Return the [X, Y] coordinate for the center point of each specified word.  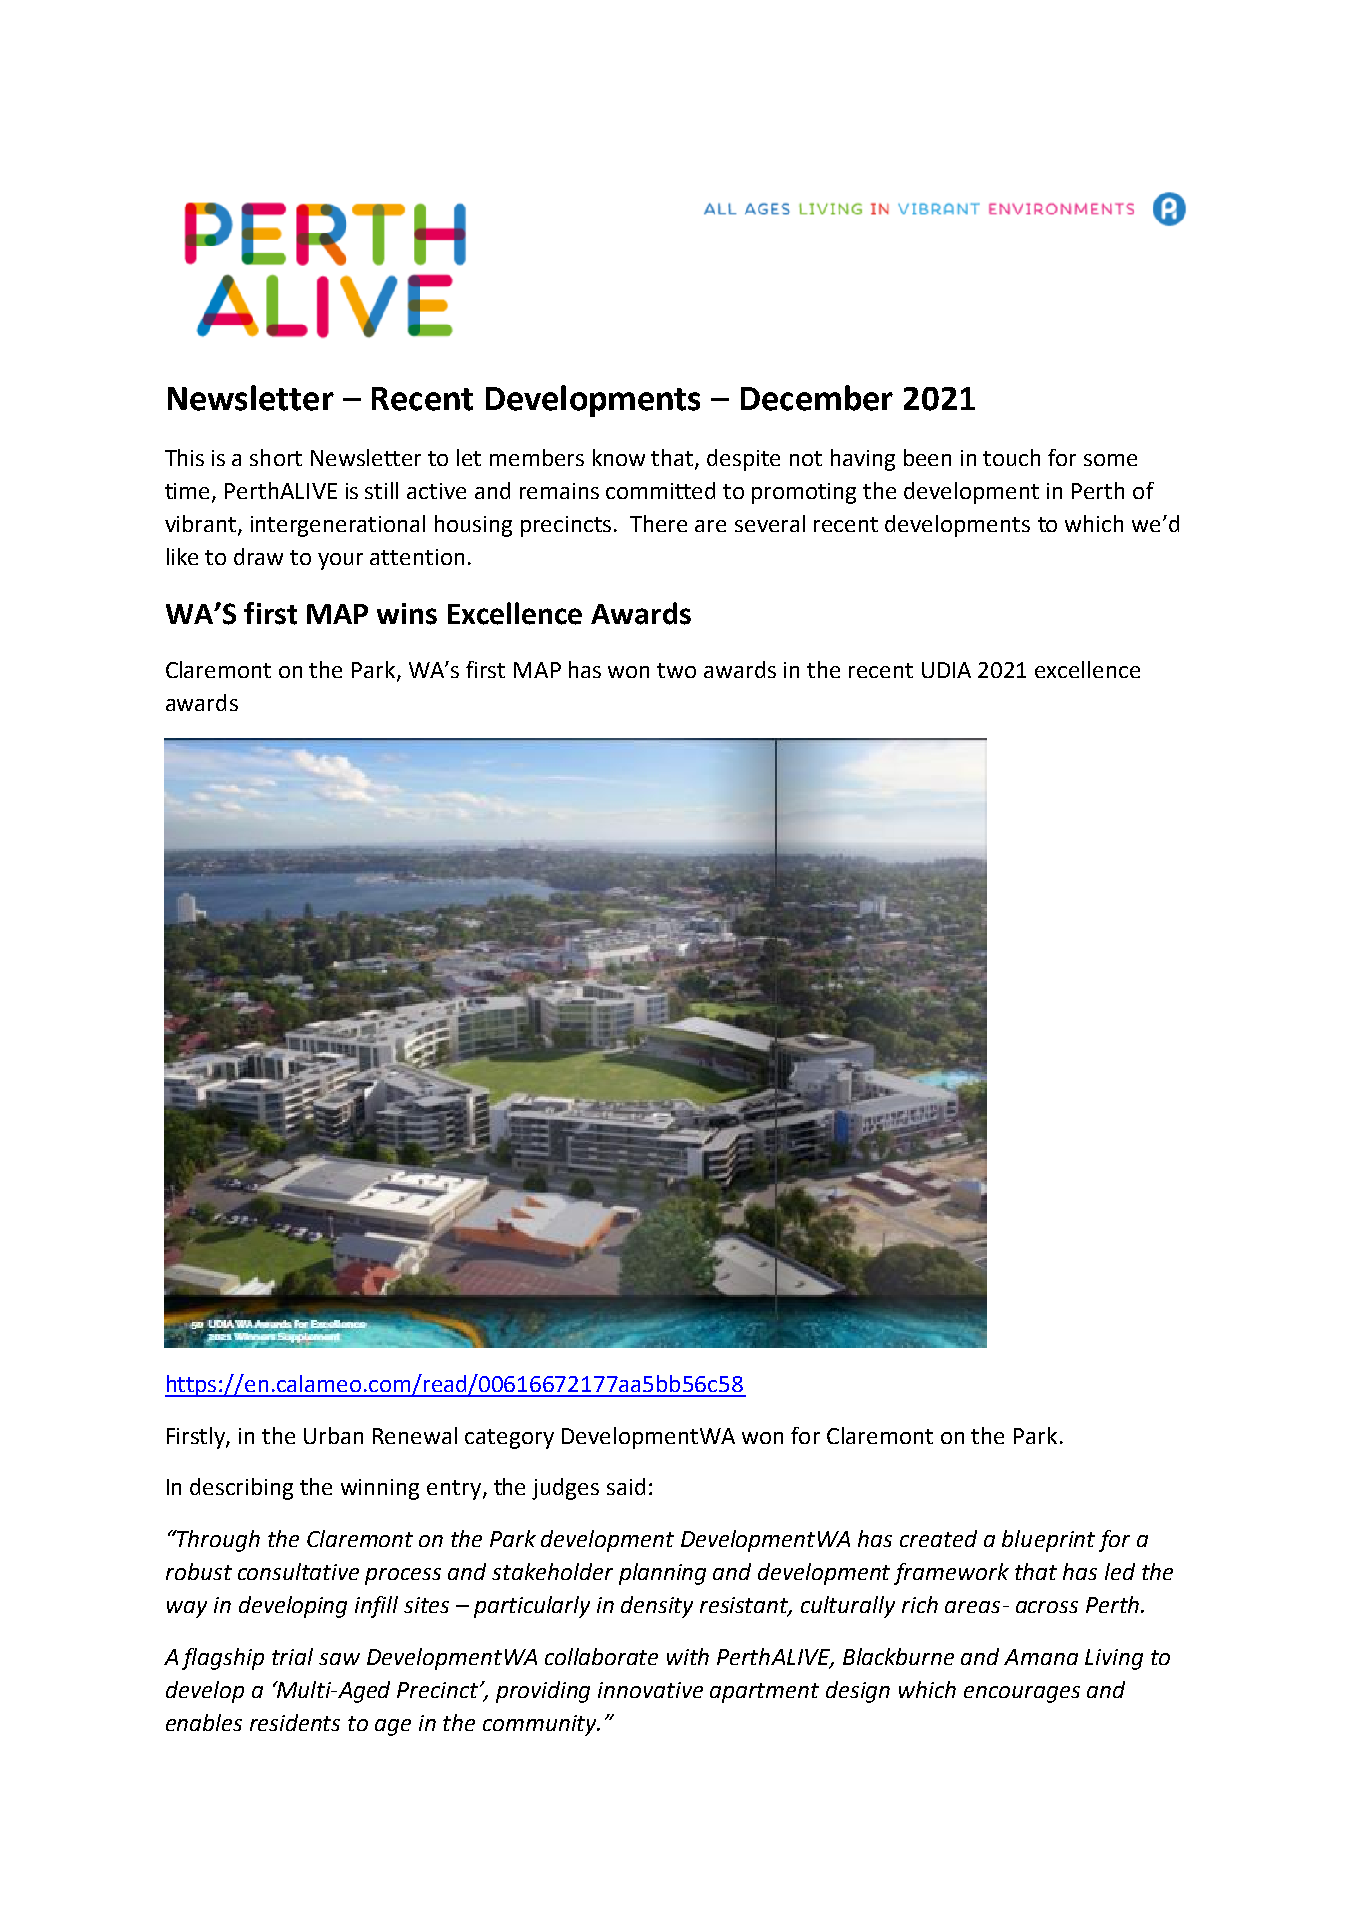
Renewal [415, 1435]
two [676, 670]
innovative [650, 1690]
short [276, 457]
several [770, 523]
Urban [333, 1435]
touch [1011, 457]
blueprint [1048, 1541]
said [626, 1486]
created [938, 1538]
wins [407, 614]
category [509, 1439]
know [619, 457]
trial [292, 1656]
